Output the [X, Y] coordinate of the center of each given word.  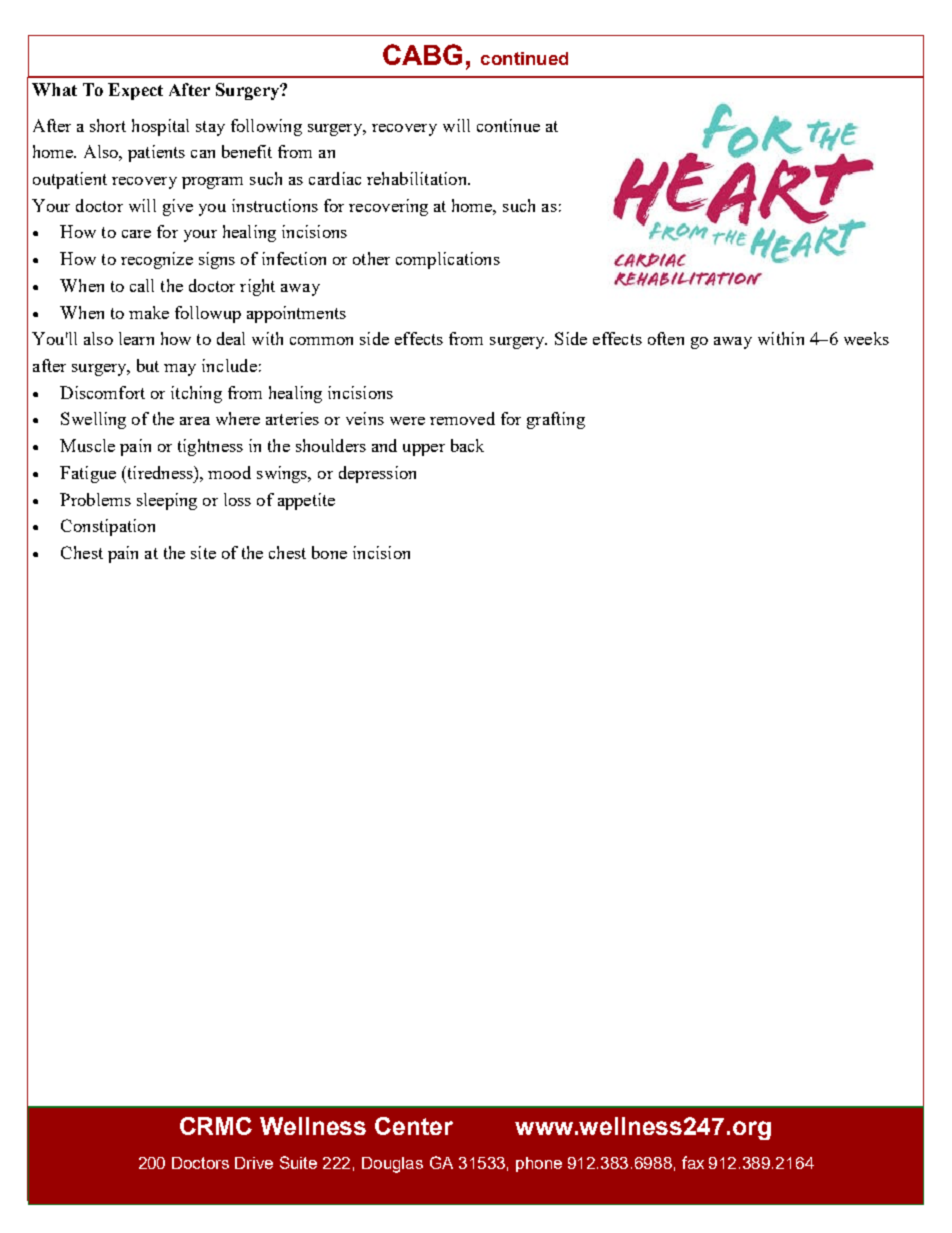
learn [136, 338]
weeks [866, 338]
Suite [298, 1162]
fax [693, 1162]
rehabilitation [418, 178]
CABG [422, 54]
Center [414, 1126]
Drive [254, 1163]
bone [329, 552]
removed [462, 418]
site [203, 552]
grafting [556, 420]
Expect [135, 91]
